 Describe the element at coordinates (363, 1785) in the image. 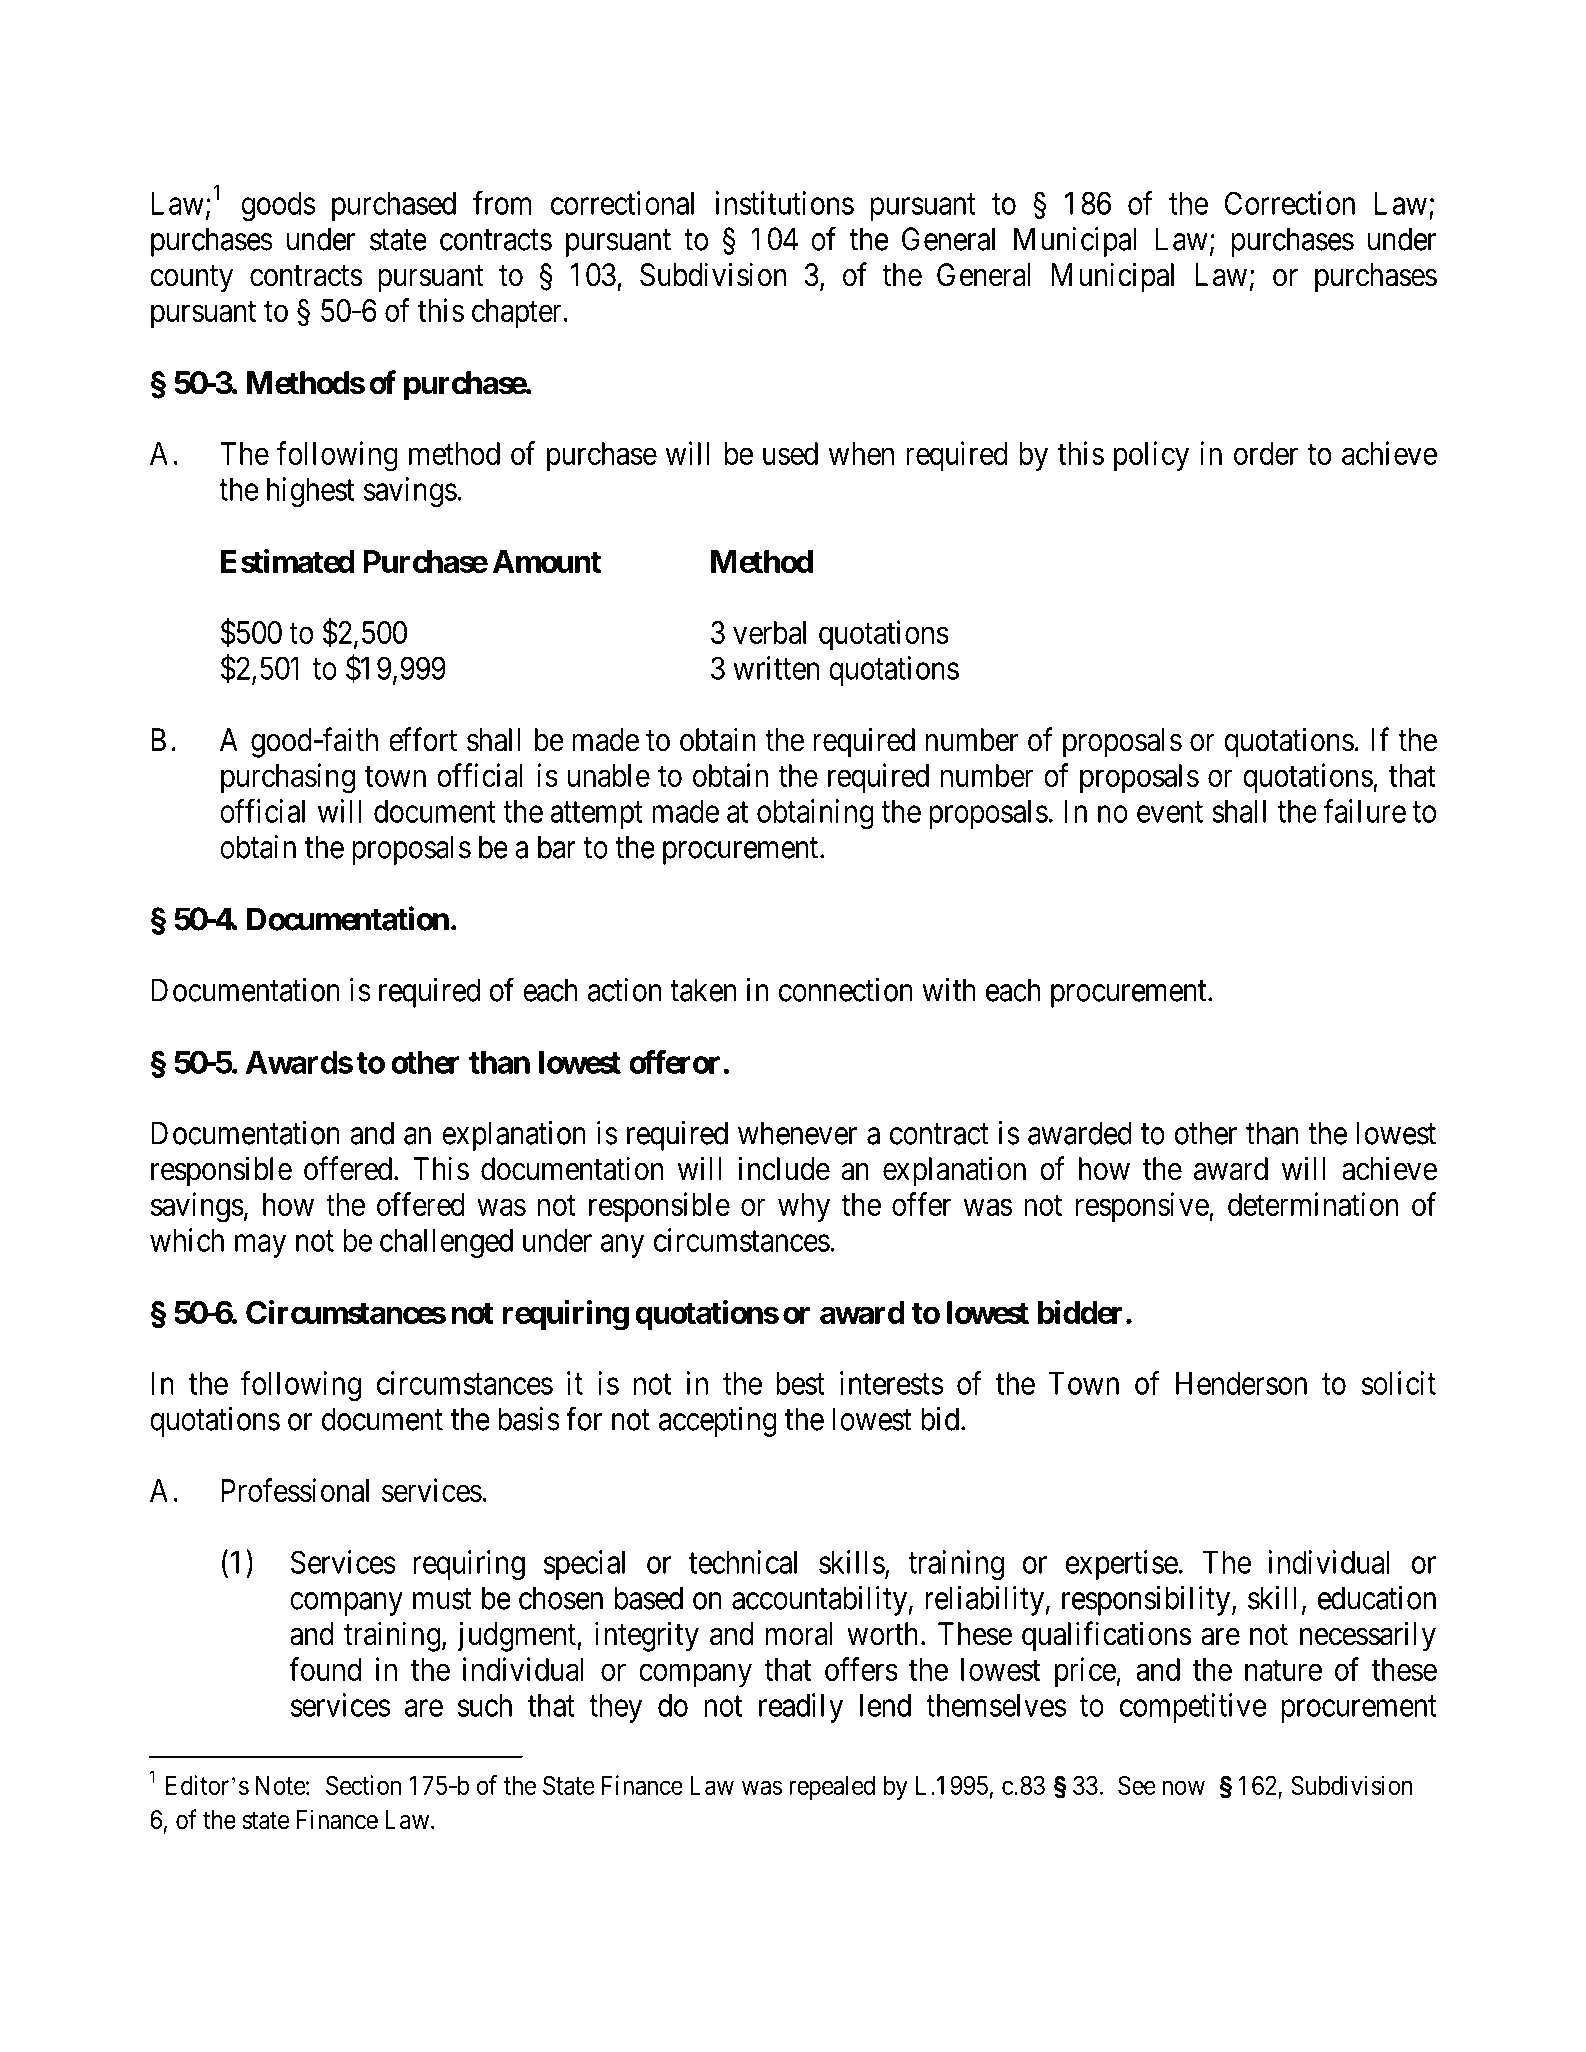

I see `Section` at that location.
